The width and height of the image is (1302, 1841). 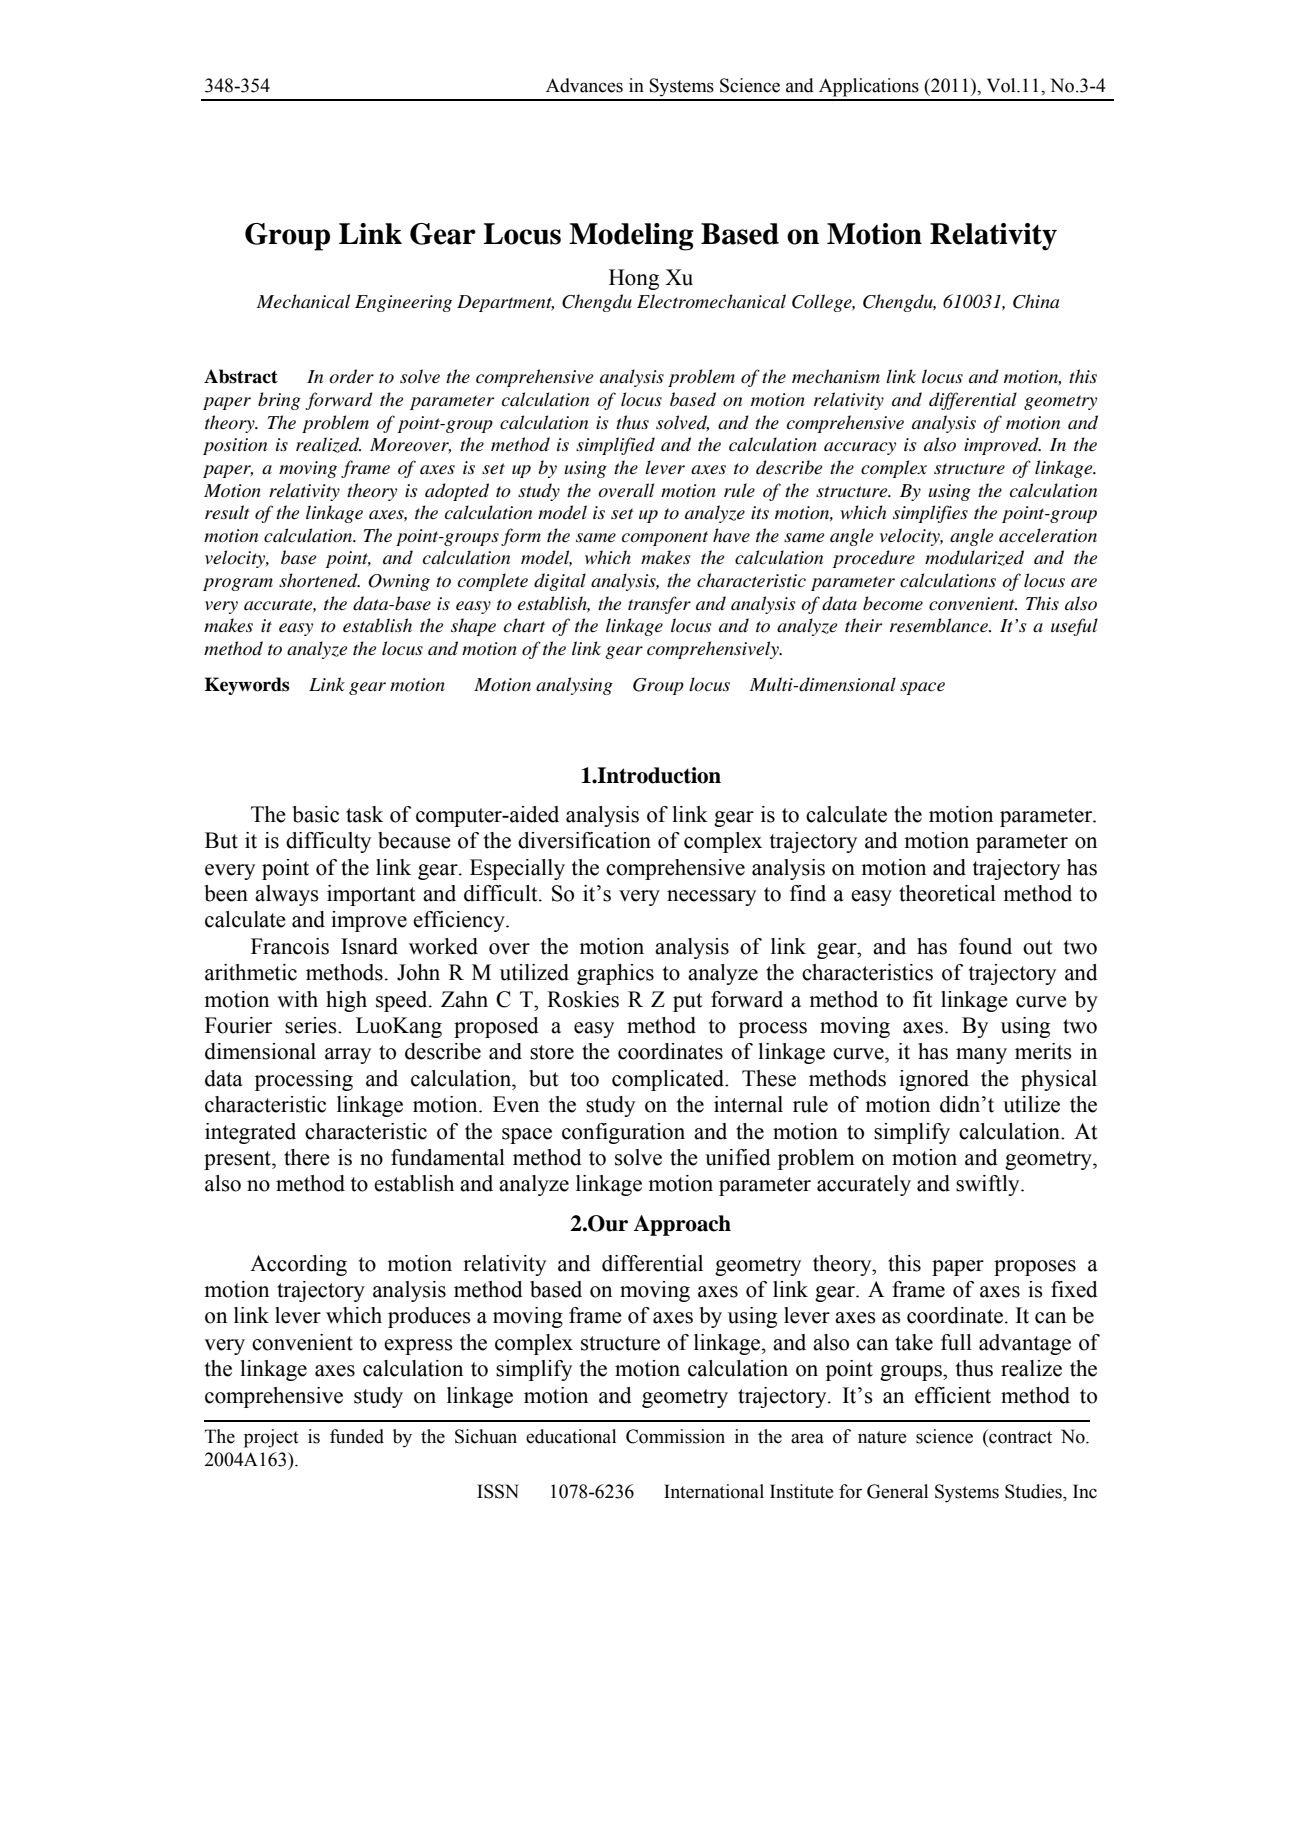 What do you see at coordinates (584, 85) in the image?
I see `Advances` at bounding box center [584, 85].
